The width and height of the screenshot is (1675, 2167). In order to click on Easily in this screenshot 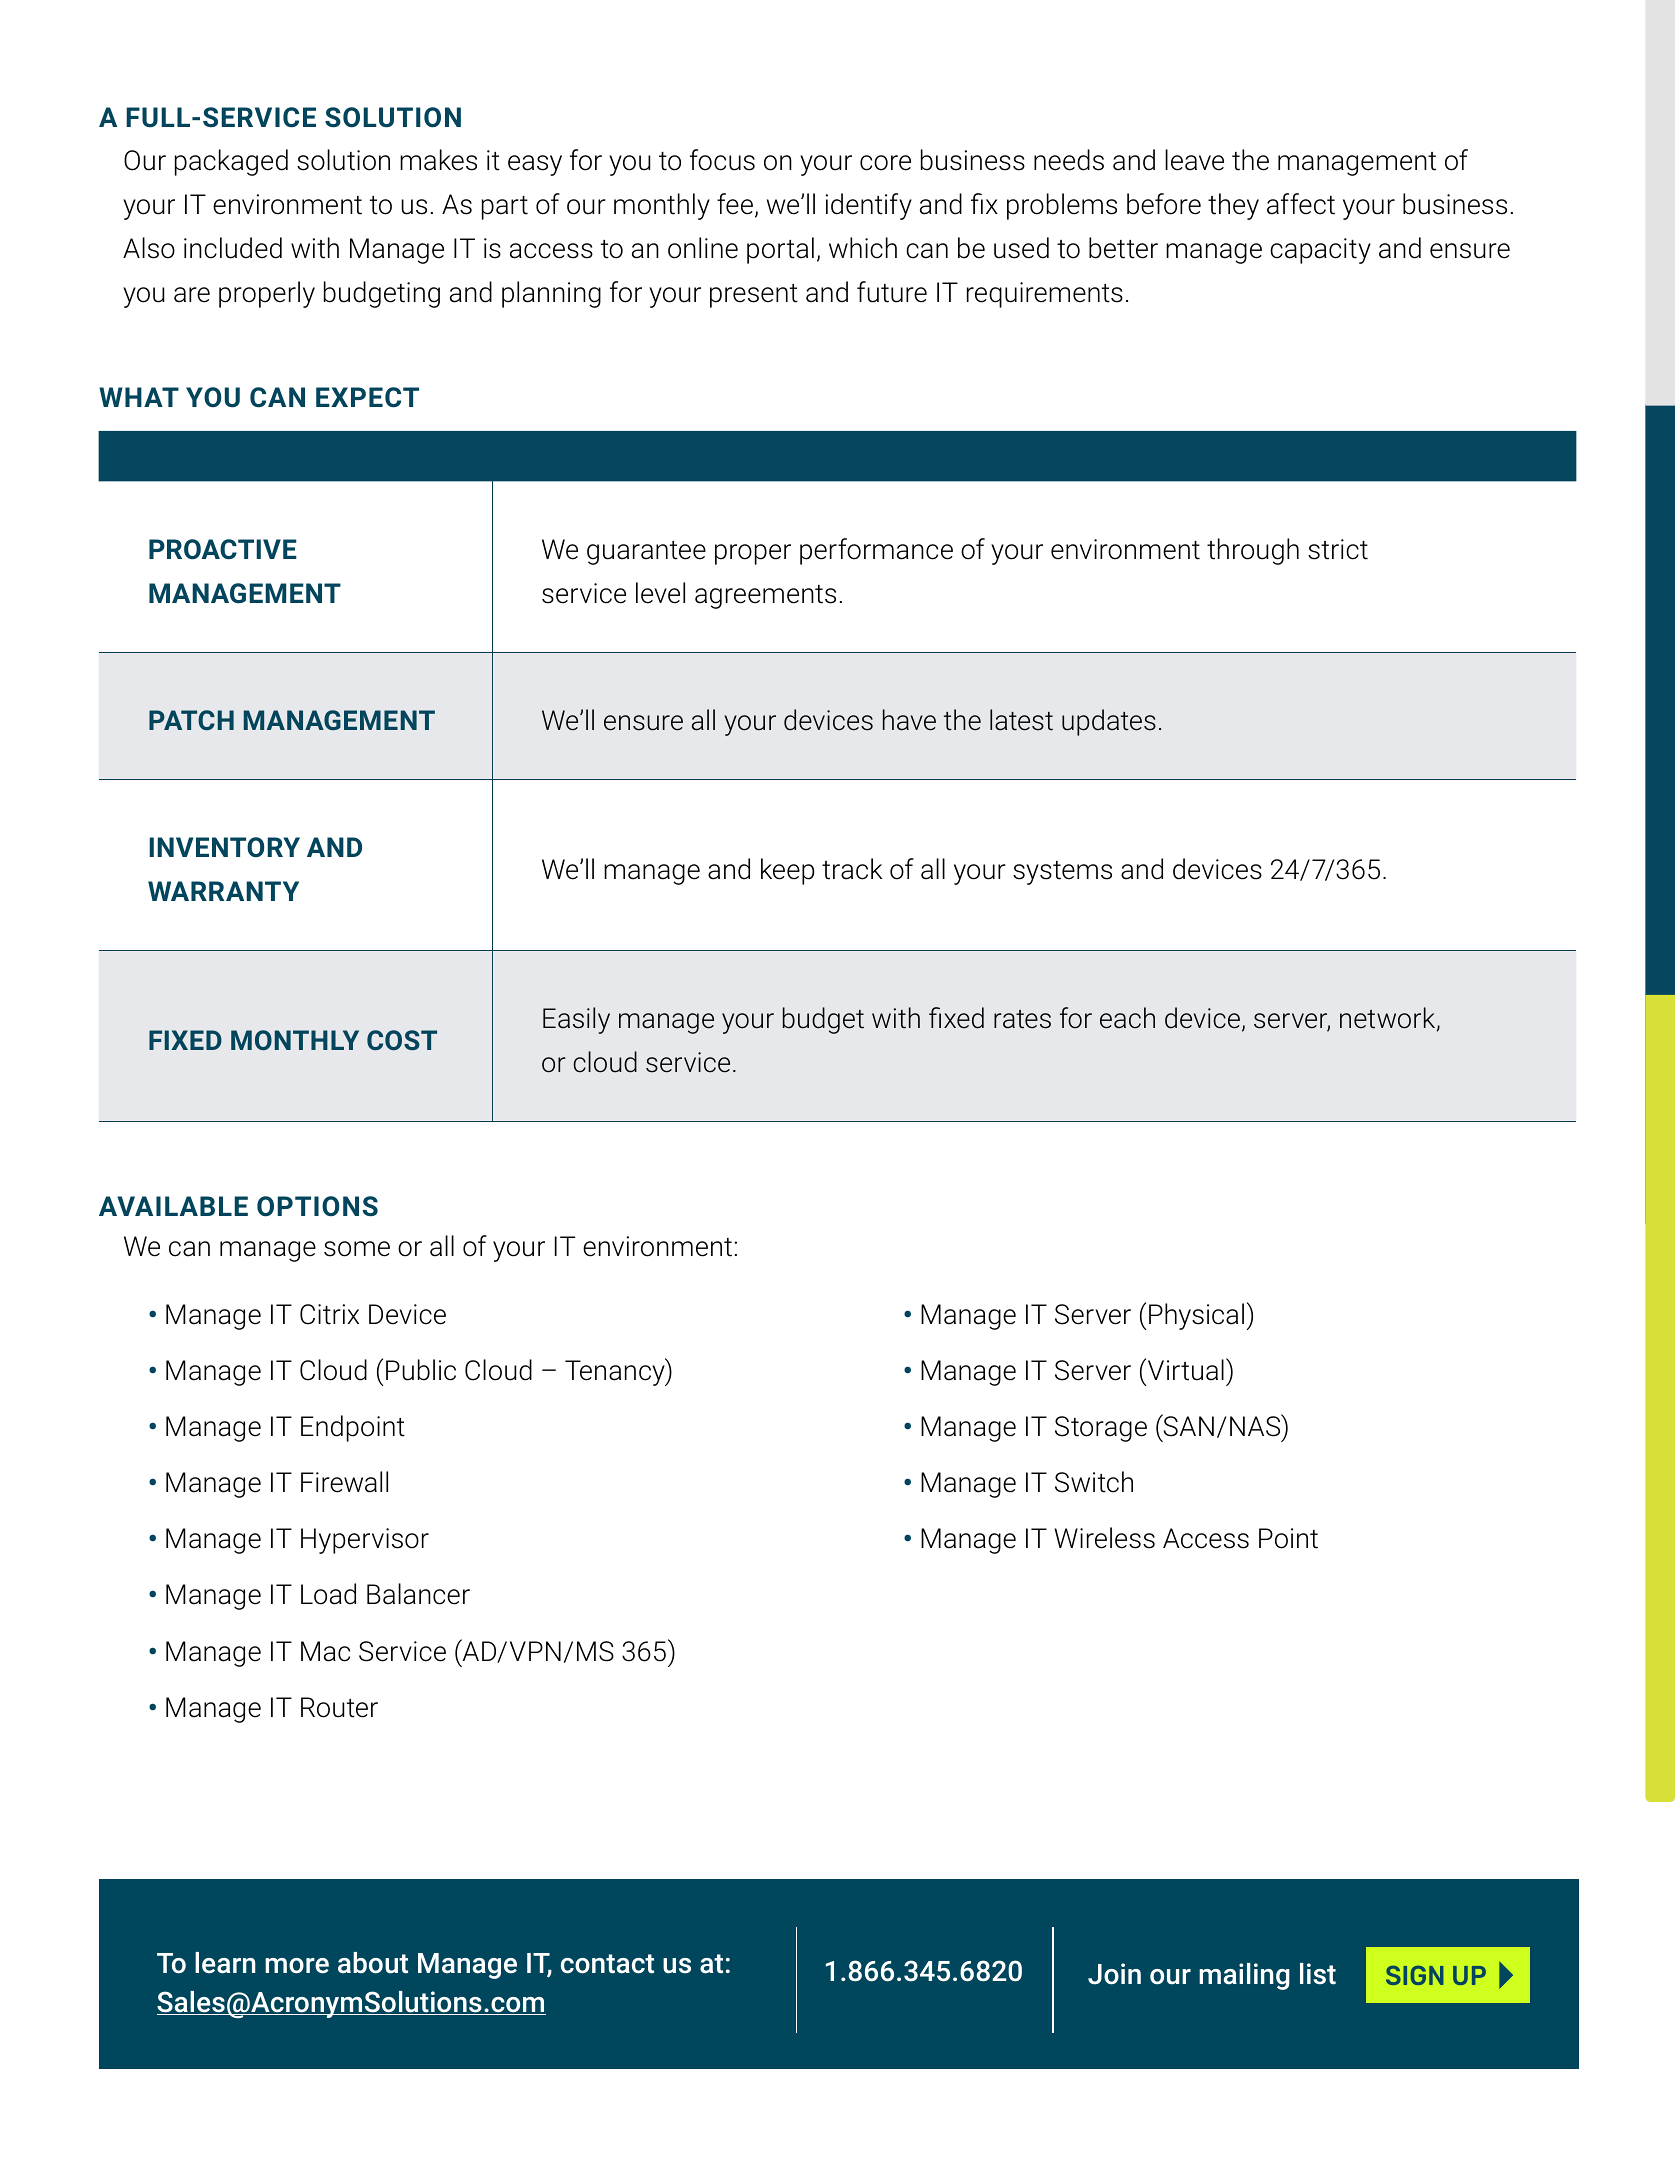, I will do `click(576, 1020)`.
